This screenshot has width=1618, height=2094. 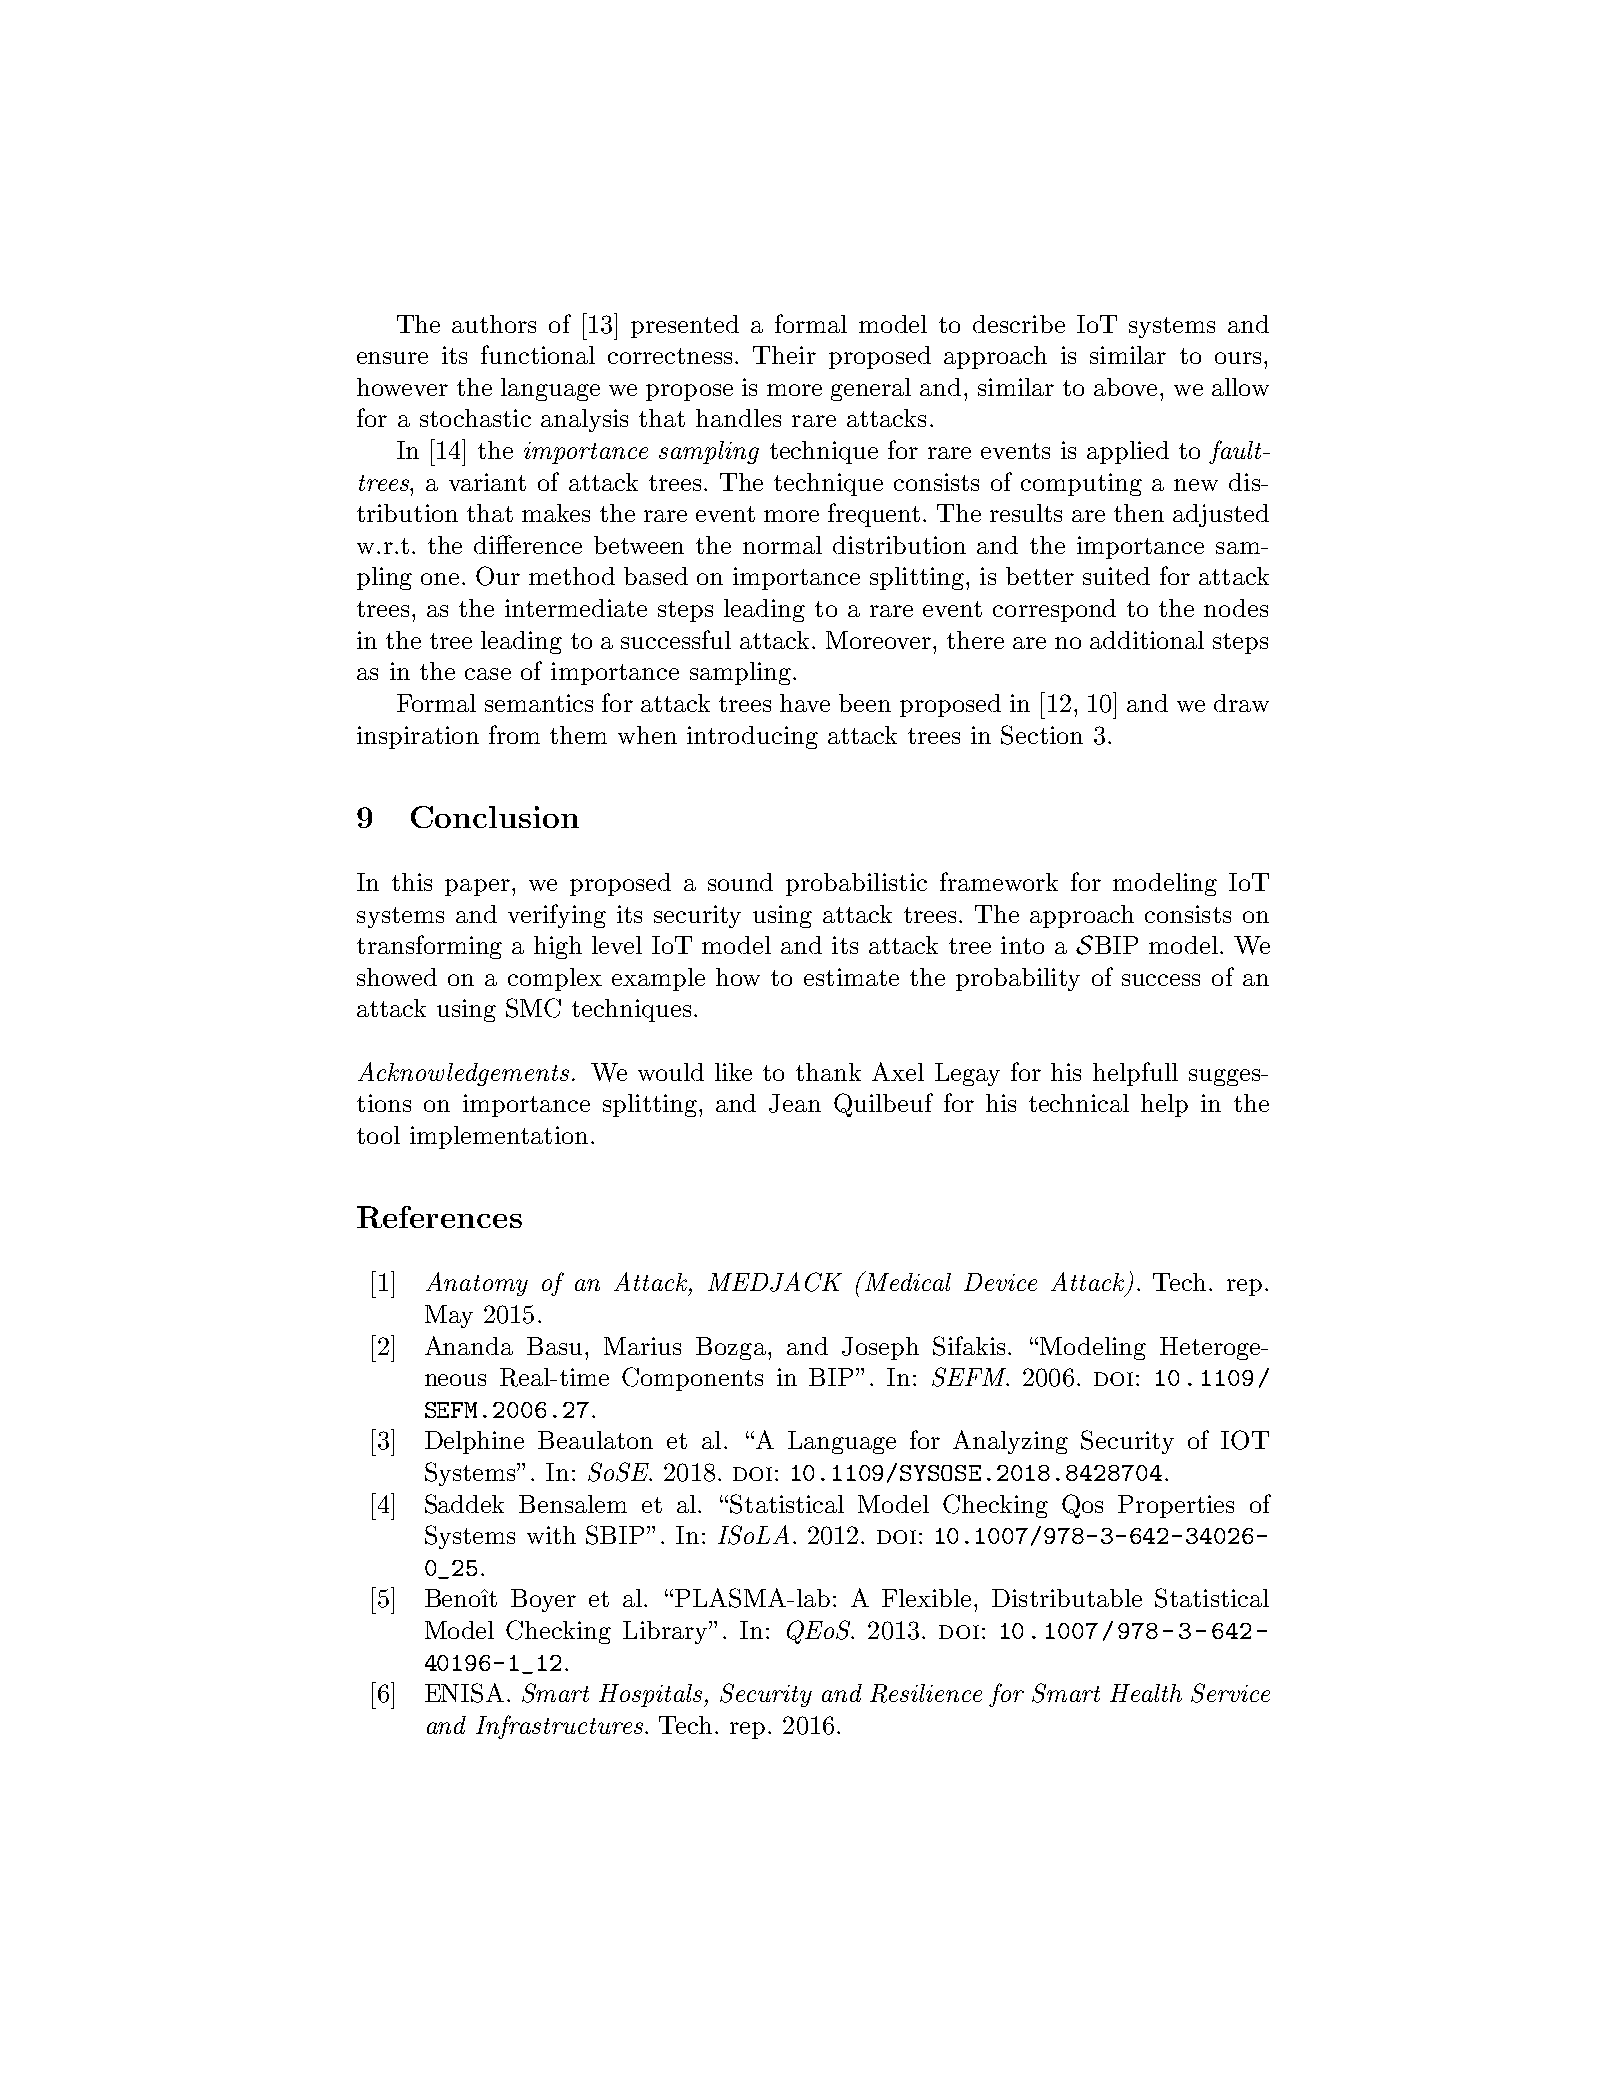 I want to click on Infrastructures, so click(x=561, y=1727).
